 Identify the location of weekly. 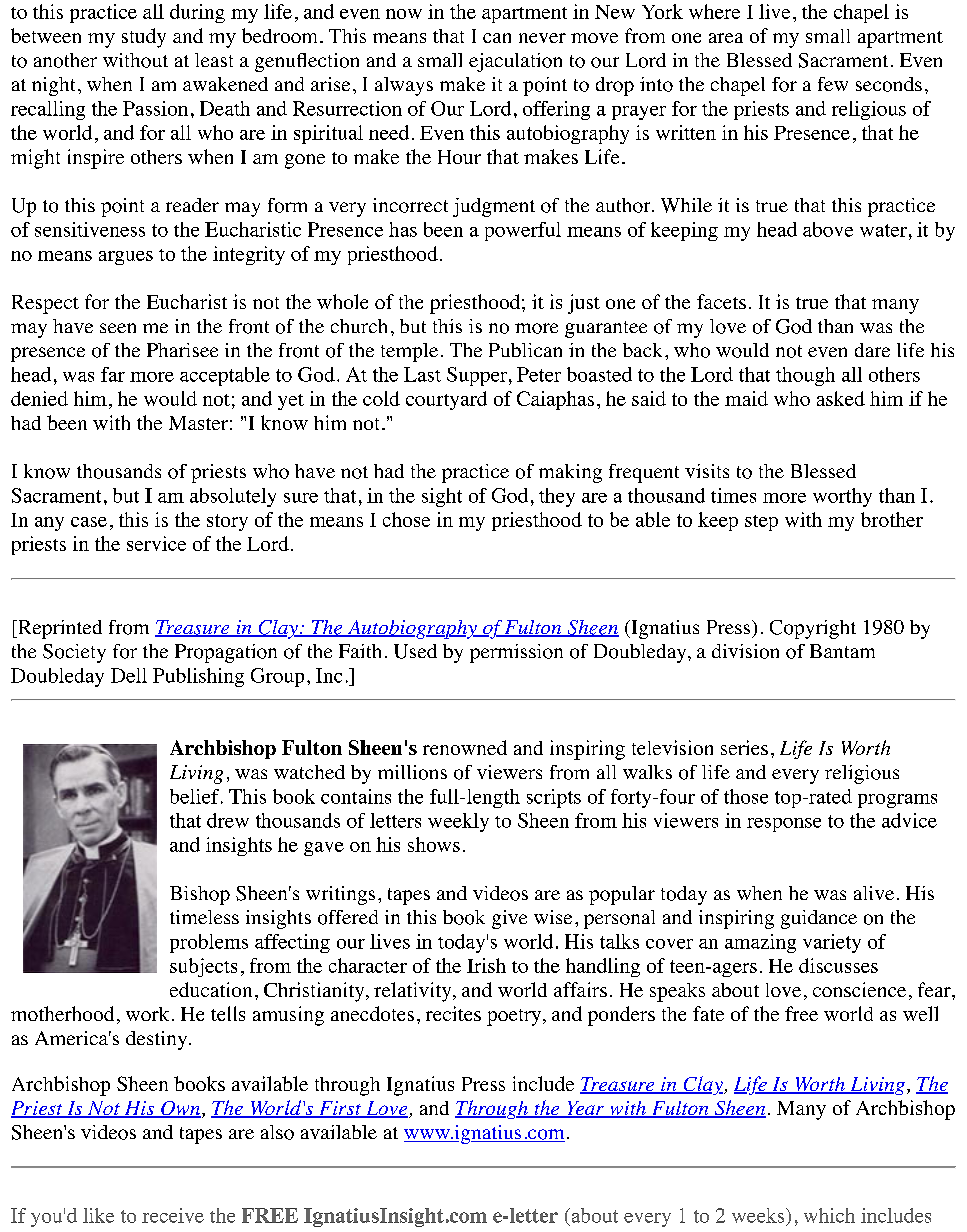
(458, 822).
